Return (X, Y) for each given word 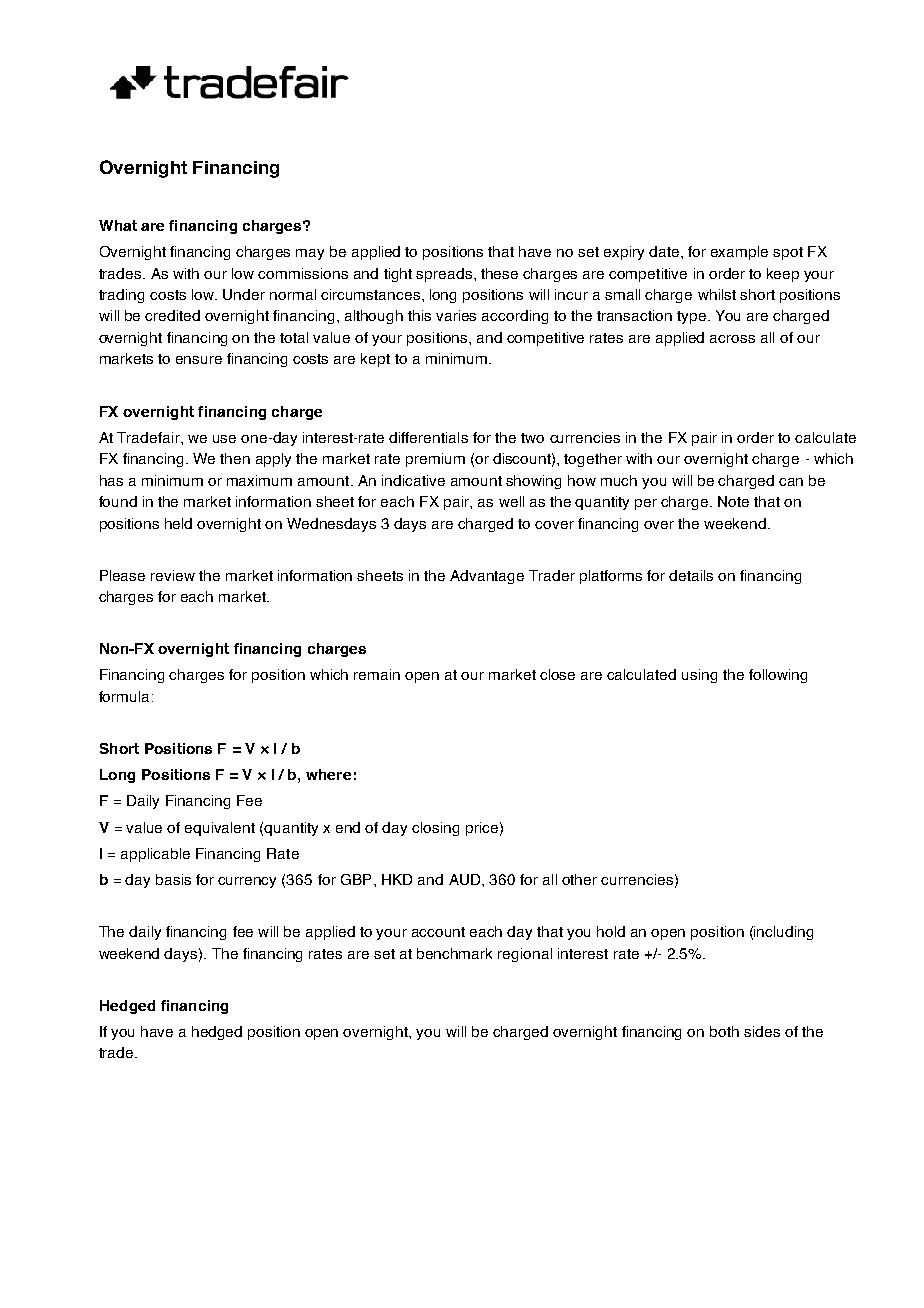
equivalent (220, 829)
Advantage (487, 577)
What (118, 225)
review (173, 575)
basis (173, 879)
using (699, 676)
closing (435, 829)
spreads (444, 275)
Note (733, 501)
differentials (428, 437)
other (579, 879)
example (739, 253)
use (224, 439)
